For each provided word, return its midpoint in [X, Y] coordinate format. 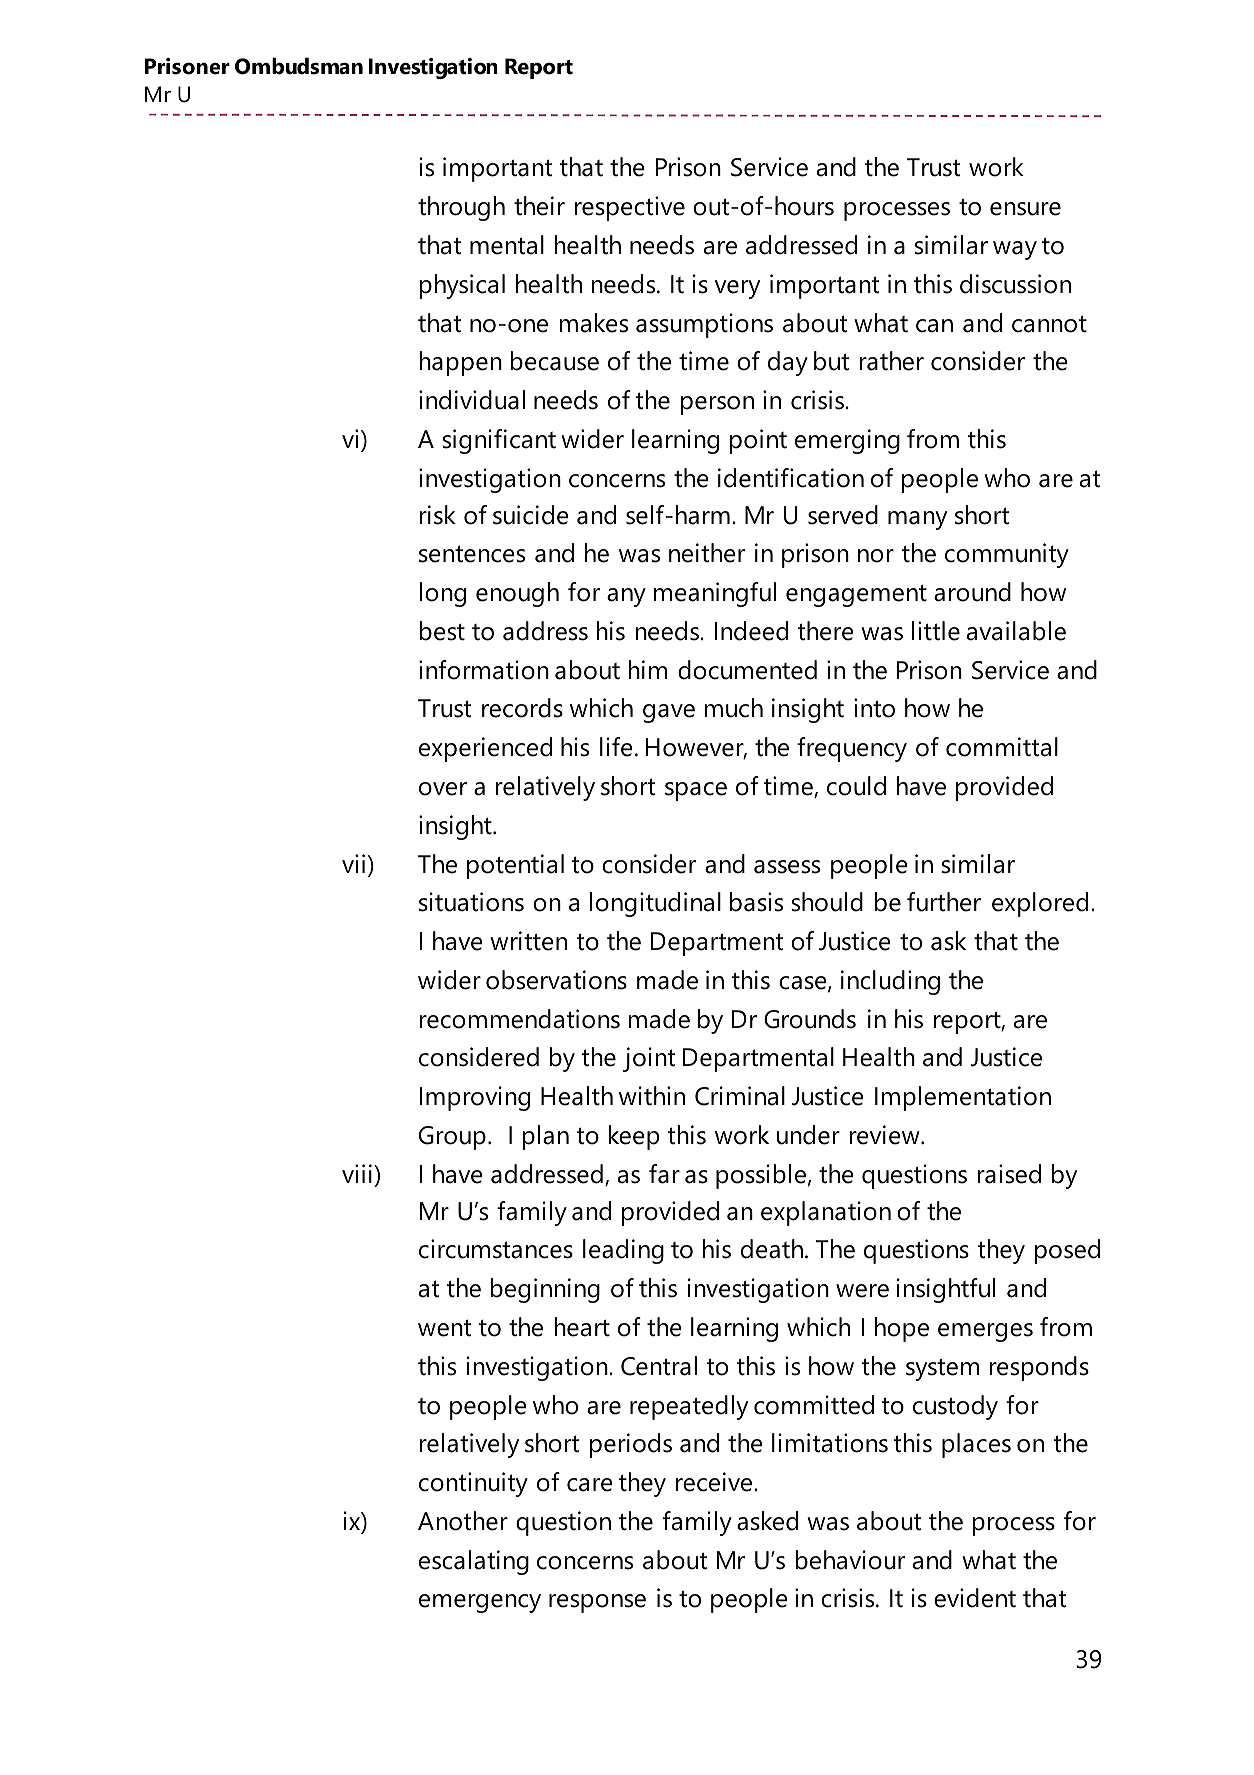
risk [437, 515]
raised [1009, 1174]
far [664, 1174]
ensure [1025, 209]
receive [715, 1482]
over [443, 789]
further [944, 902]
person [717, 405]
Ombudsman [299, 66]
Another [463, 1521]
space [696, 791]
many [917, 520]
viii [357, 1173]
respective [630, 208]
